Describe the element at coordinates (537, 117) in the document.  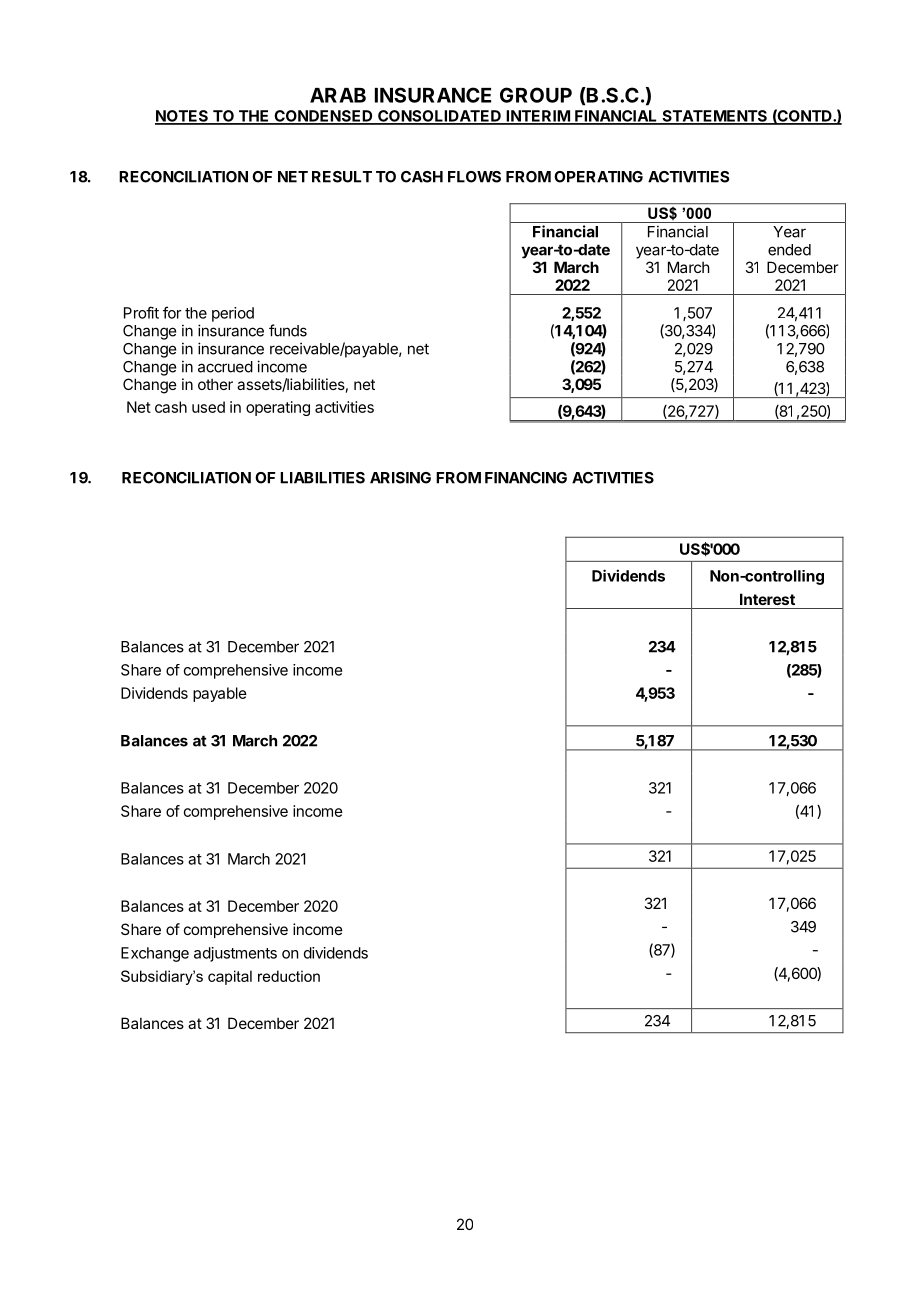
I see `INTERIM` at that location.
